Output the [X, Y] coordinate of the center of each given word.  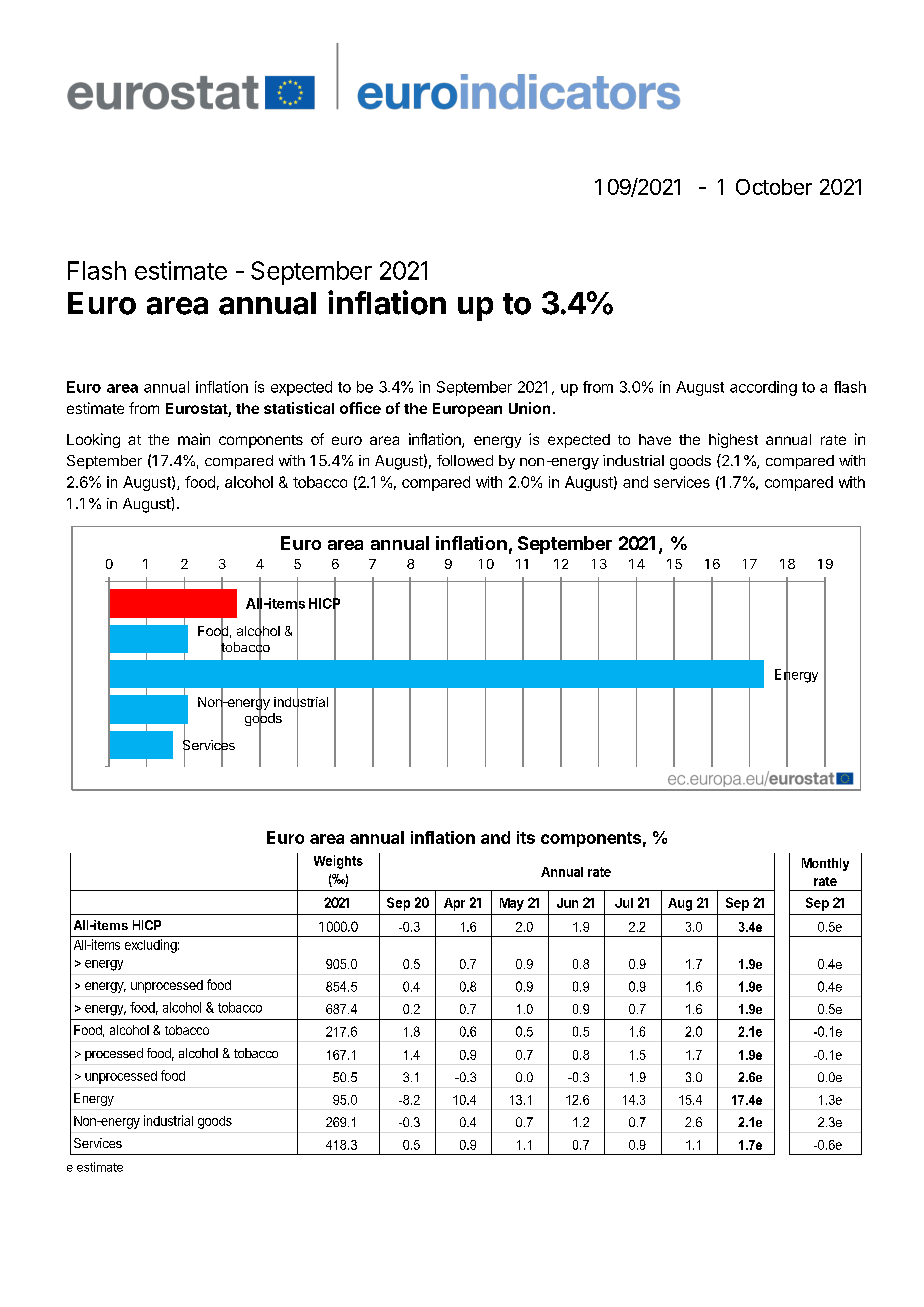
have [655, 439]
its [526, 837]
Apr [454, 904]
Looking [93, 440]
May [512, 904]
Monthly [825, 864]
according [763, 388]
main [194, 439]
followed [465, 460]
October [774, 187]
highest [733, 440]
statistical [299, 408]
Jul [624, 903]
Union [529, 408]
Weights [338, 862]
